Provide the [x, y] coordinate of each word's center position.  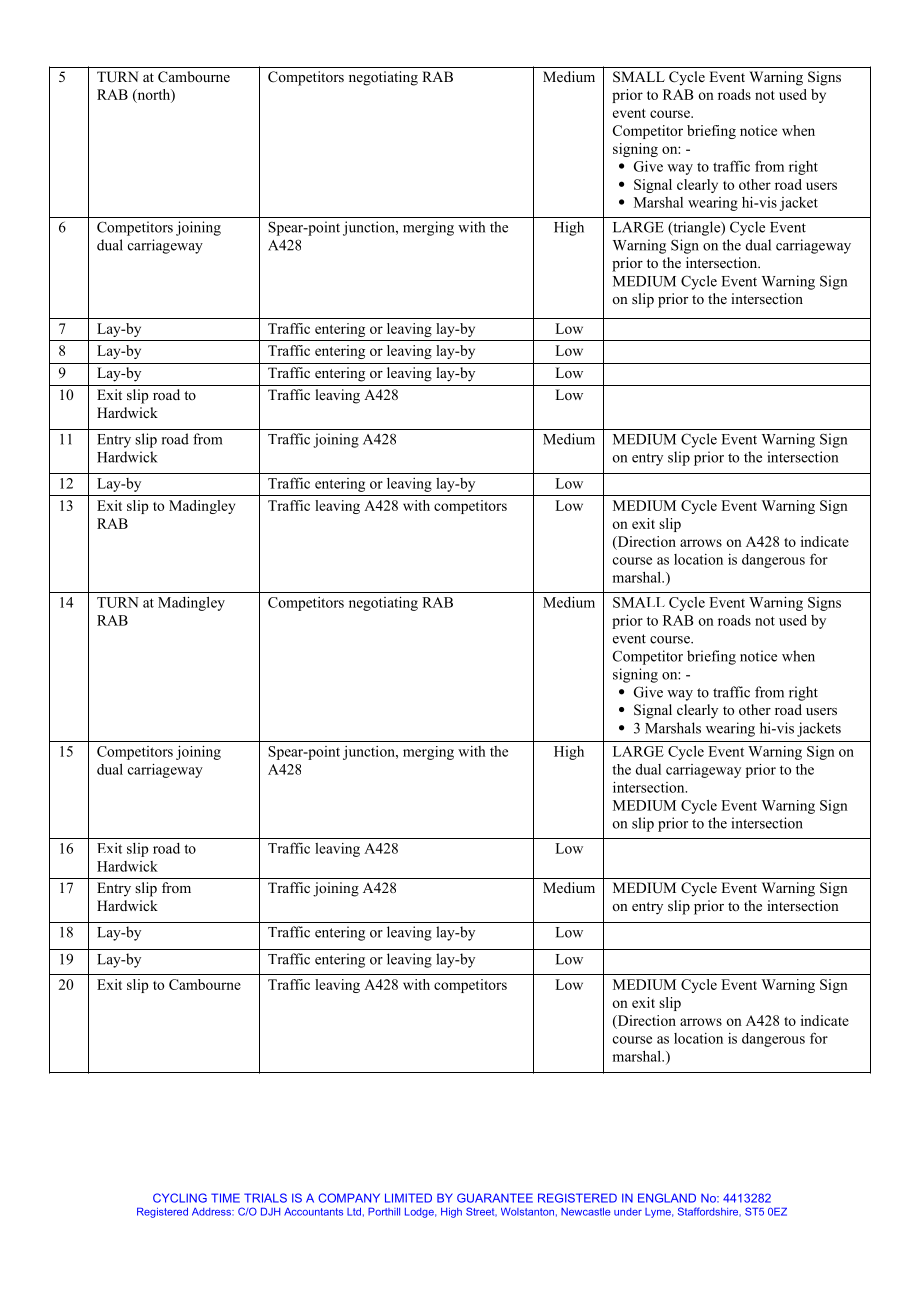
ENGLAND [667, 1198]
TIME [225, 1198]
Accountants [313, 1212]
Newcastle [585, 1212]
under [628, 1212]
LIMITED [408, 1198]
